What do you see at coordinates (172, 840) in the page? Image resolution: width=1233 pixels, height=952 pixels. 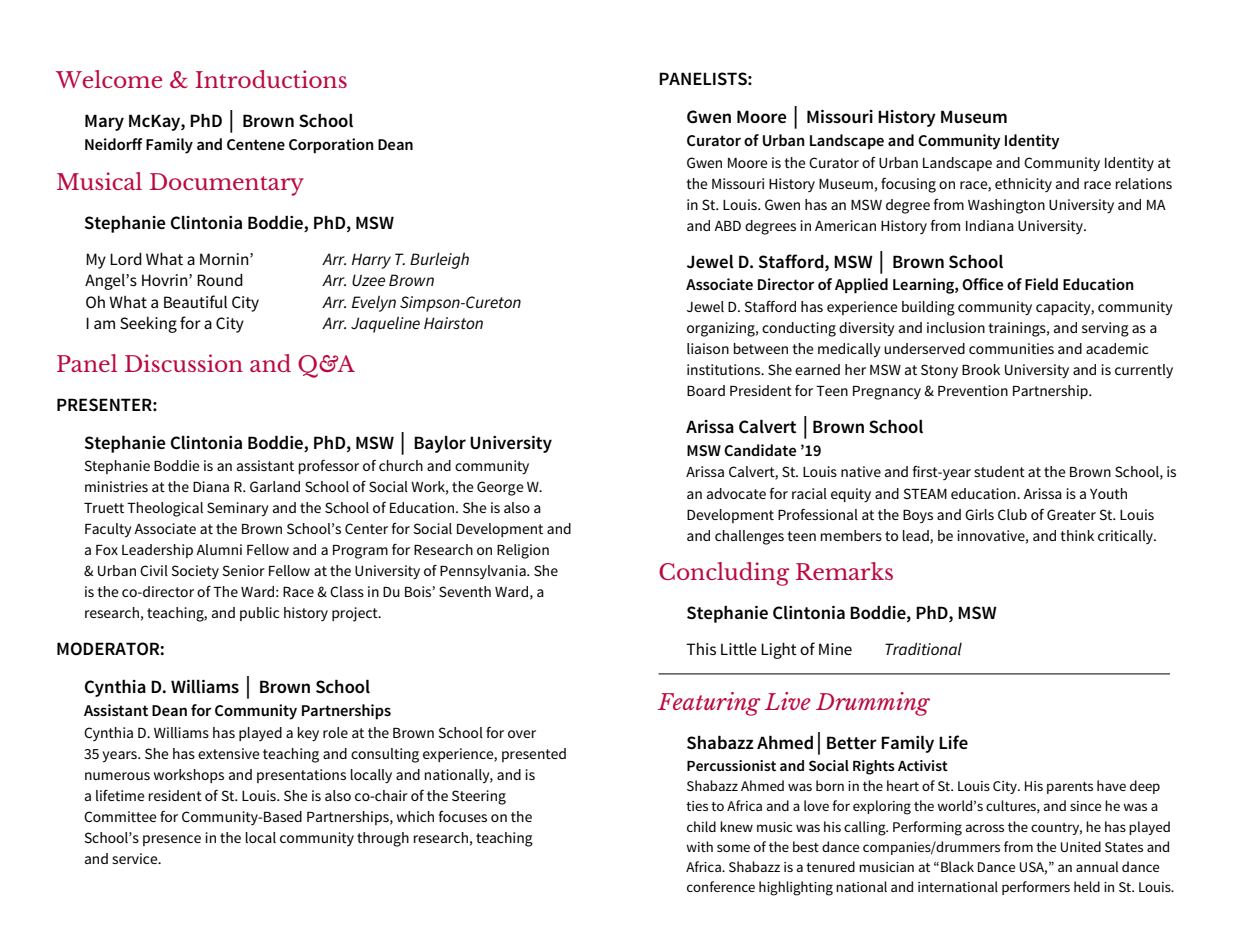 I see `presence` at bounding box center [172, 840].
